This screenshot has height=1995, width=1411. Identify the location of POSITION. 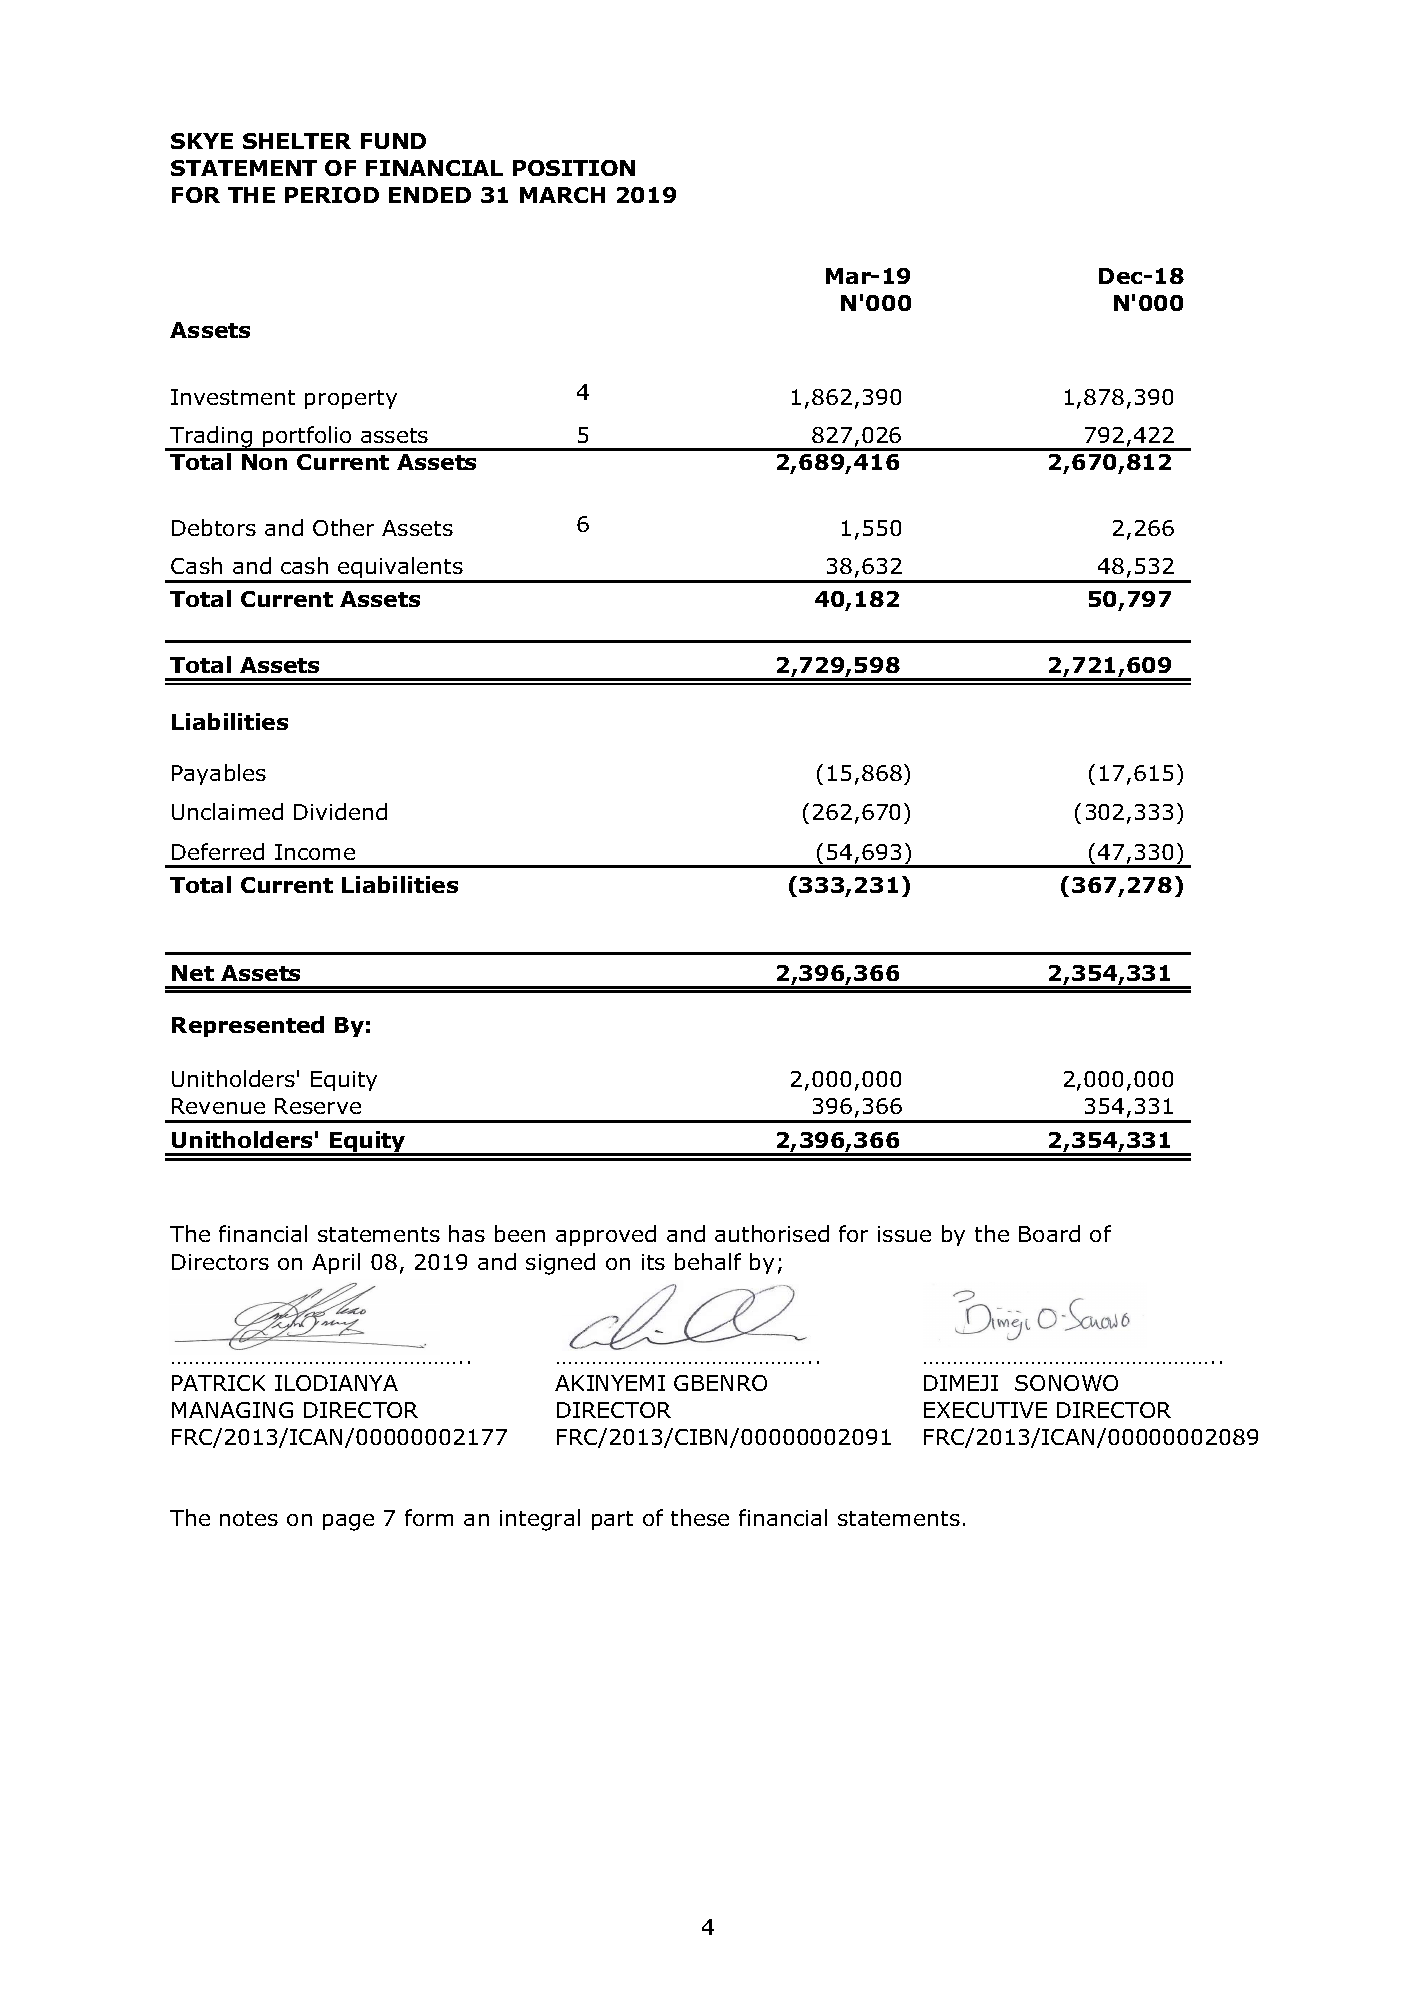
(574, 168).
